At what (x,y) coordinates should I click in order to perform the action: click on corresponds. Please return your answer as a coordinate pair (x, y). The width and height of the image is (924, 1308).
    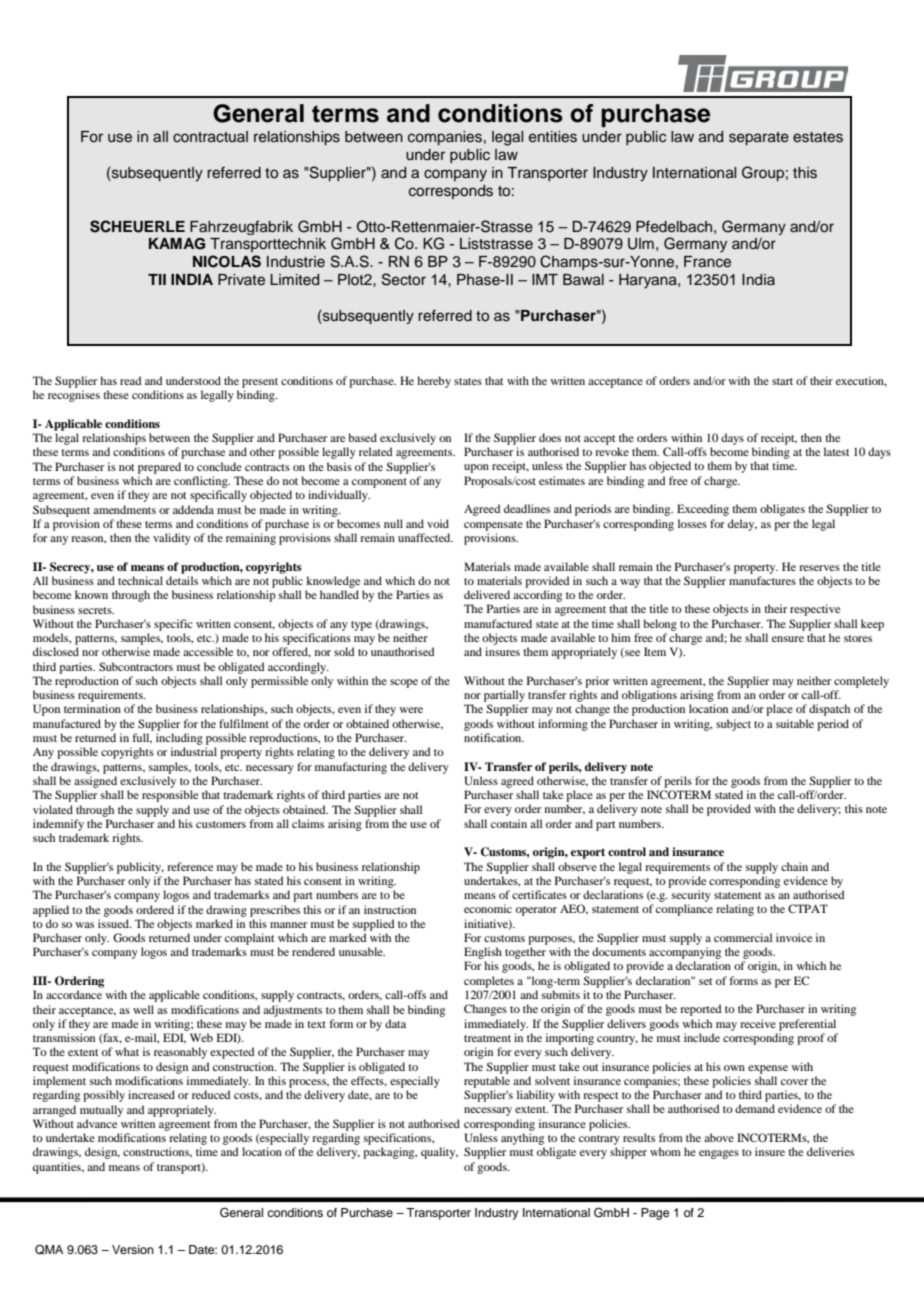
    Looking at the image, I should click on (451, 192).
